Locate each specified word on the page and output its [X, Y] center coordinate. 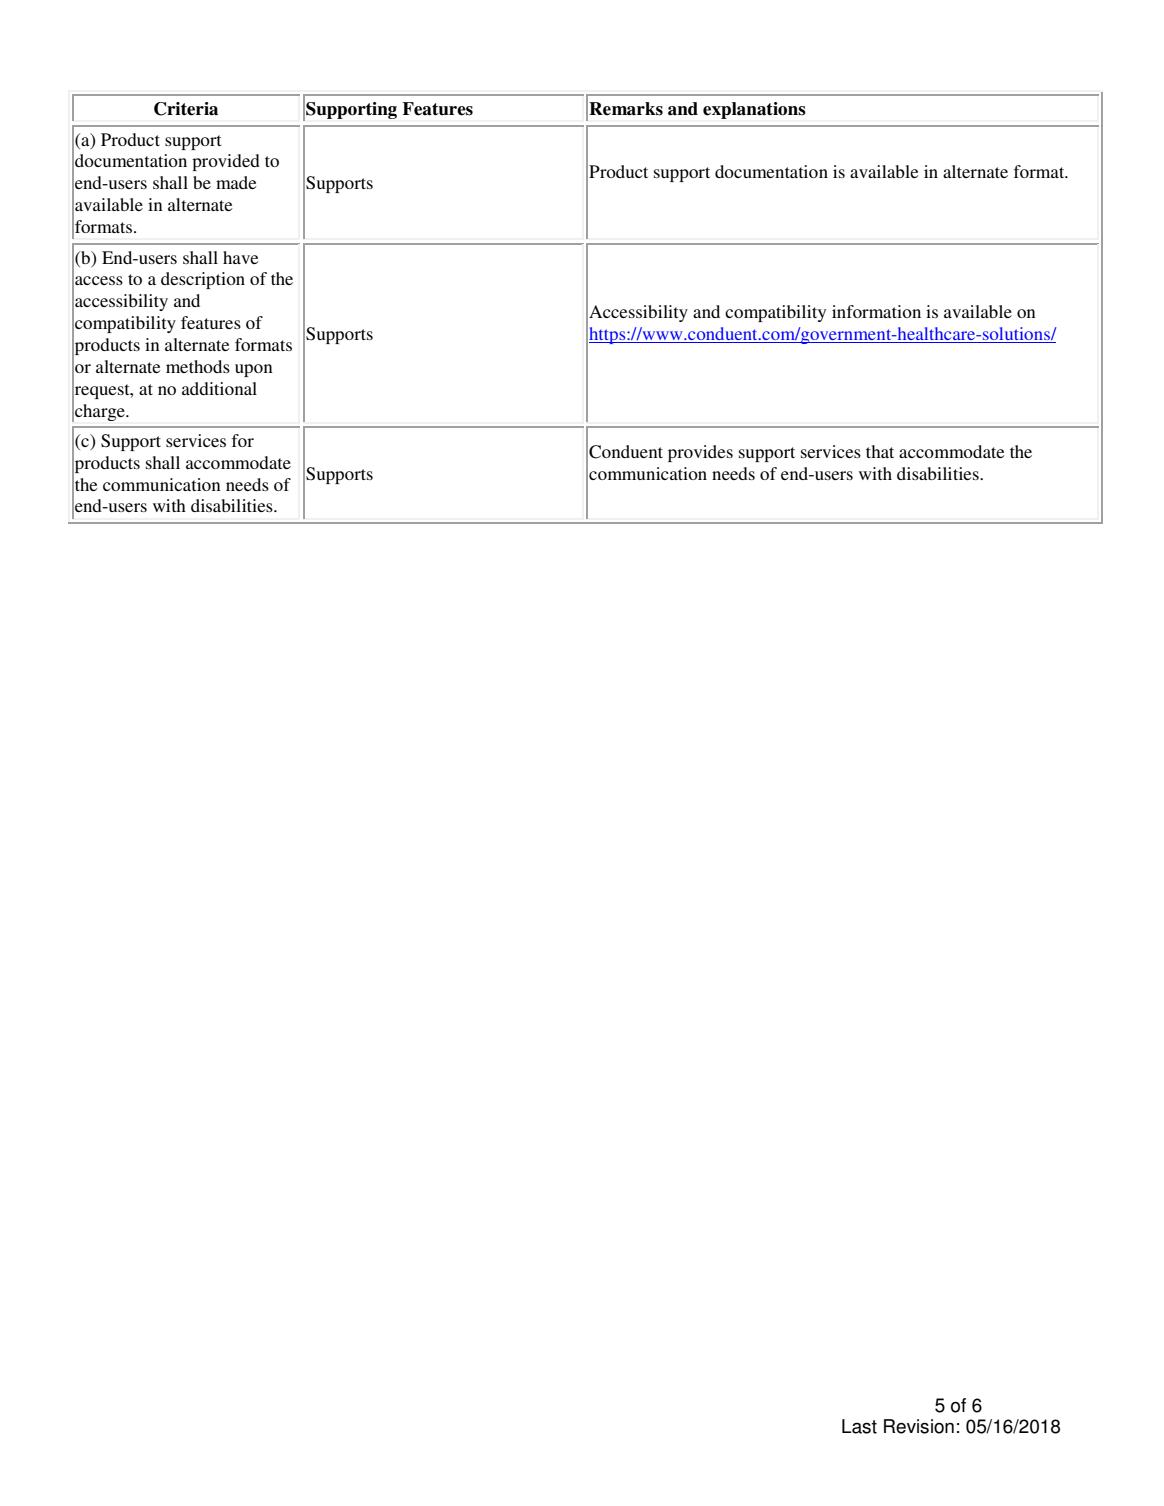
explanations [754, 110]
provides [700, 453]
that [880, 451]
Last [859, 1426]
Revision [919, 1426]
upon [254, 370]
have [241, 257]
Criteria [186, 109]
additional [219, 388]
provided [226, 162]
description [203, 280]
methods [198, 366]
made [236, 182]
